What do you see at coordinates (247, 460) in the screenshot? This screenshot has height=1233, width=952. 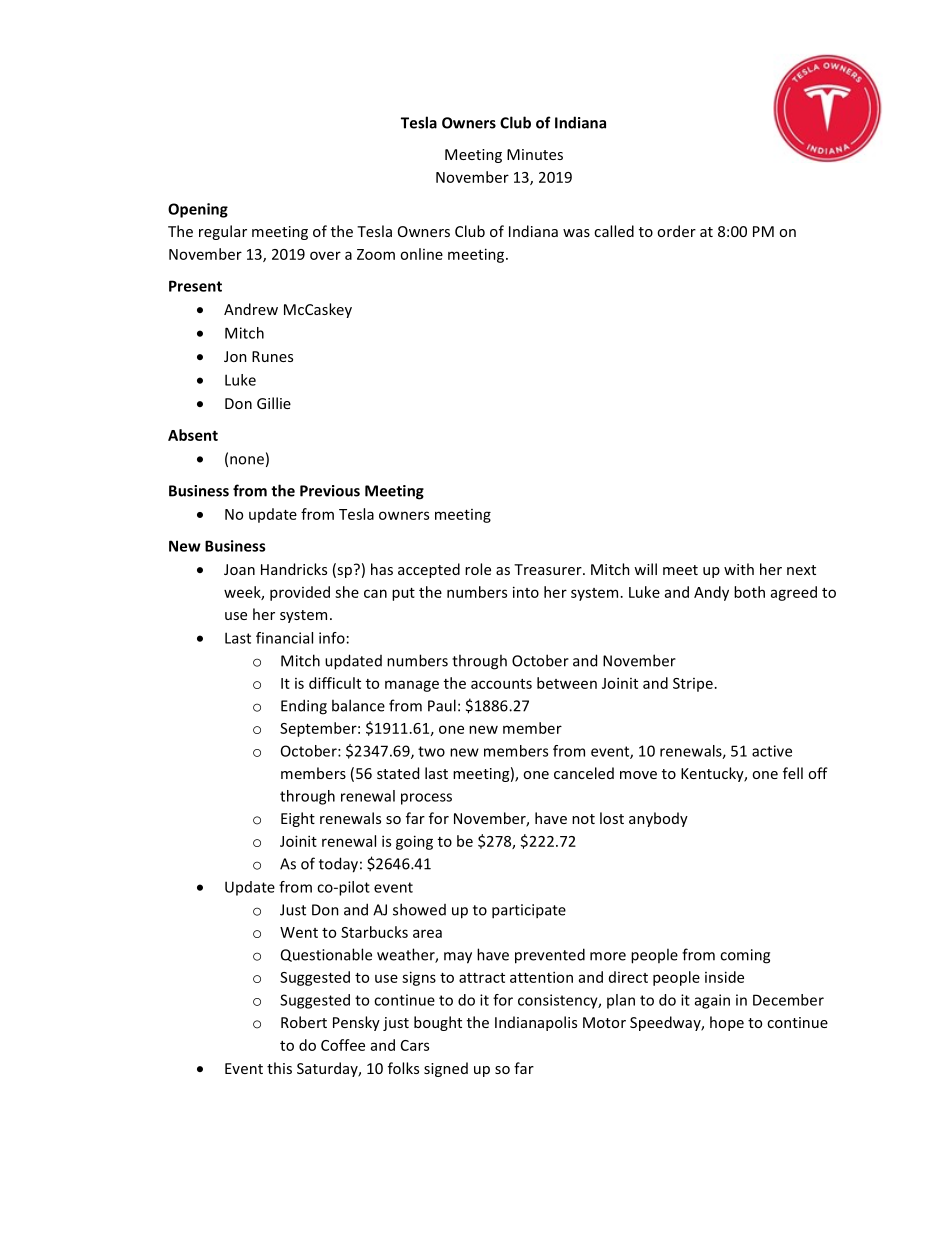 I see `none` at bounding box center [247, 460].
